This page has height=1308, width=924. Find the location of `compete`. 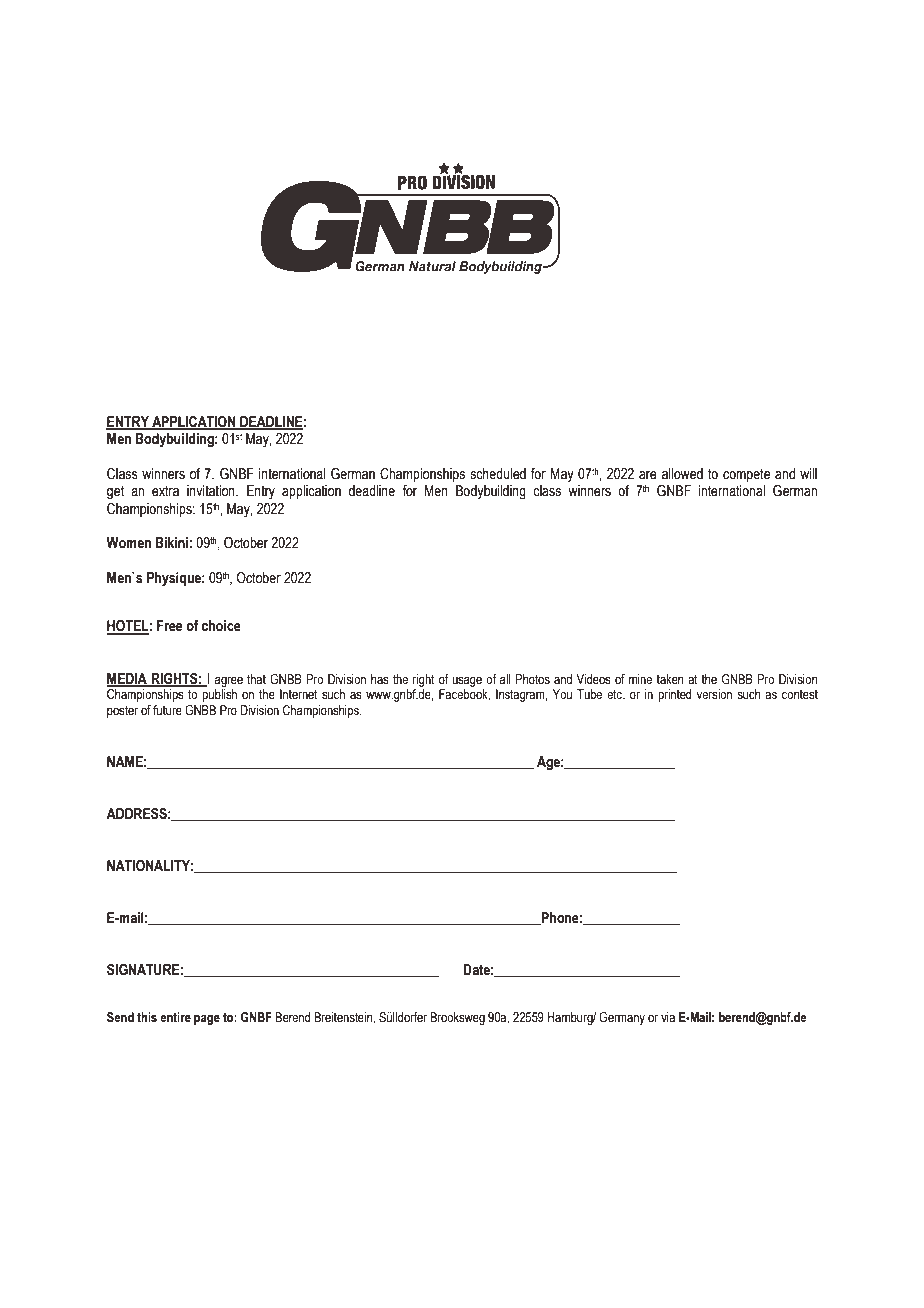

compete is located at coordinates (746, 475).
